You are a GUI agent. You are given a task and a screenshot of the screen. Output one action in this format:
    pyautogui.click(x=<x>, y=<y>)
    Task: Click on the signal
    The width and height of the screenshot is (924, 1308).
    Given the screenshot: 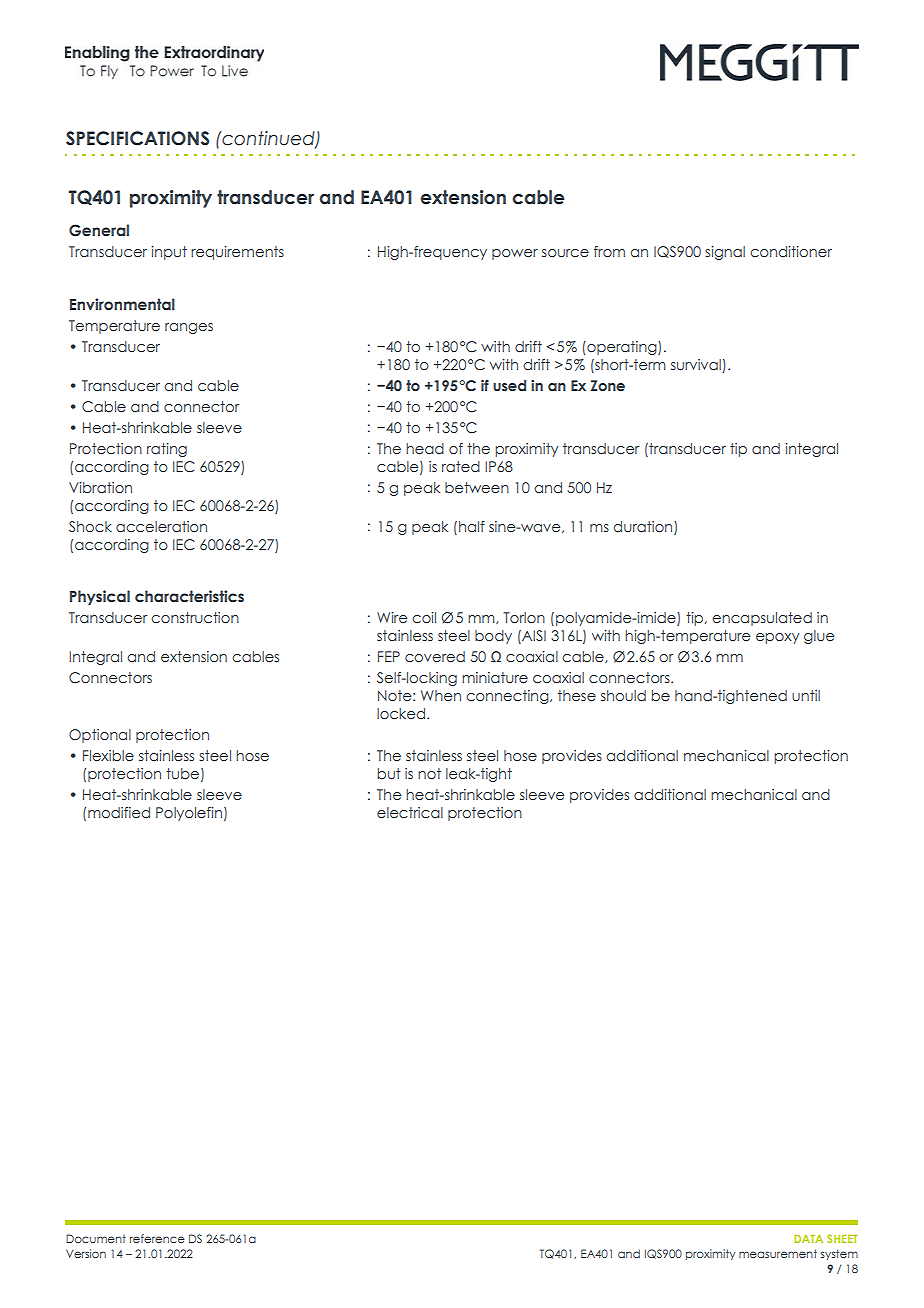 What is the action you would take?
    pyautogui.click(x=725, y=253)
